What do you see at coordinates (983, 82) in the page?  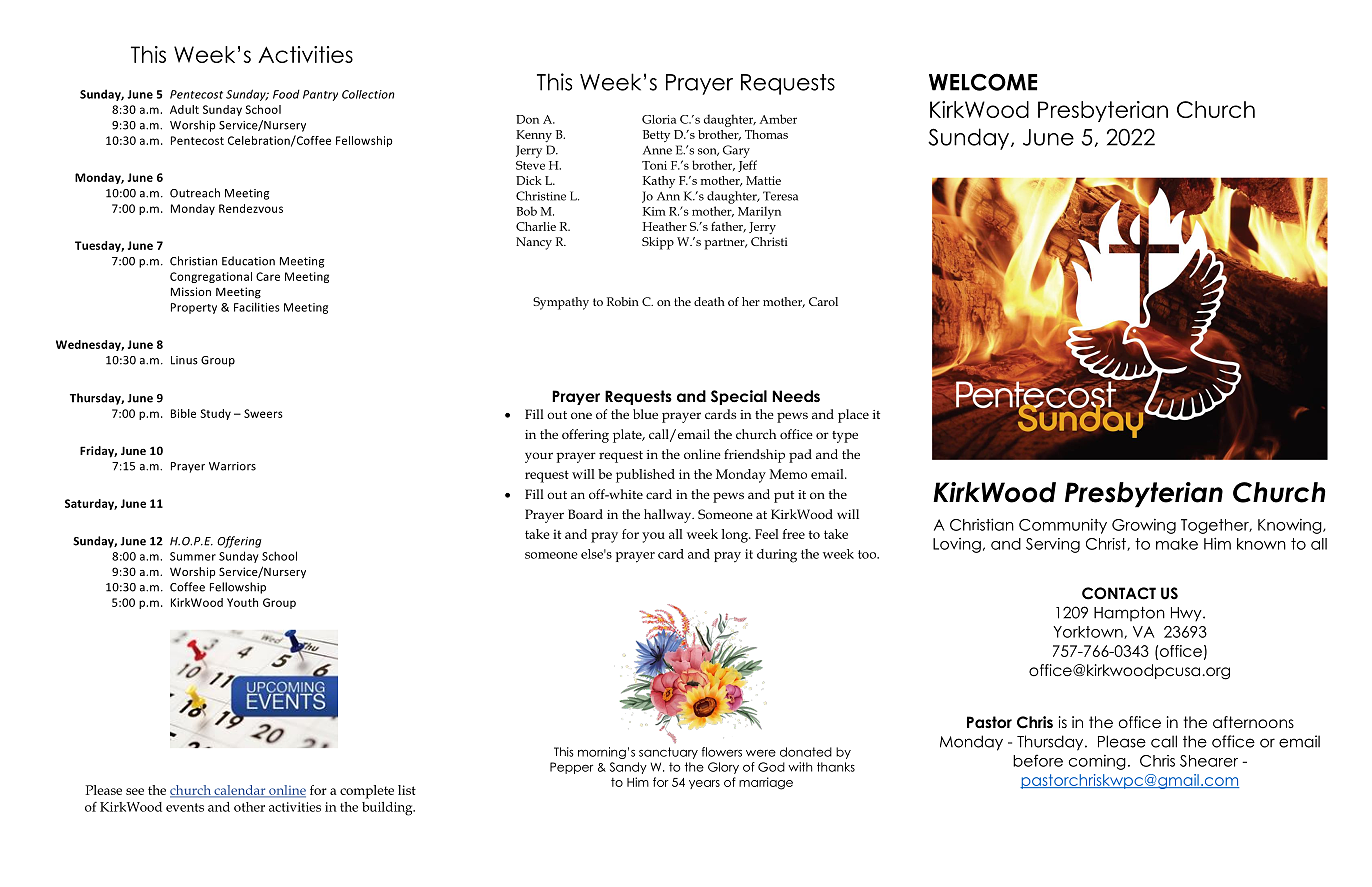 I see `WELCOME` at bounding box center [983, 82].
